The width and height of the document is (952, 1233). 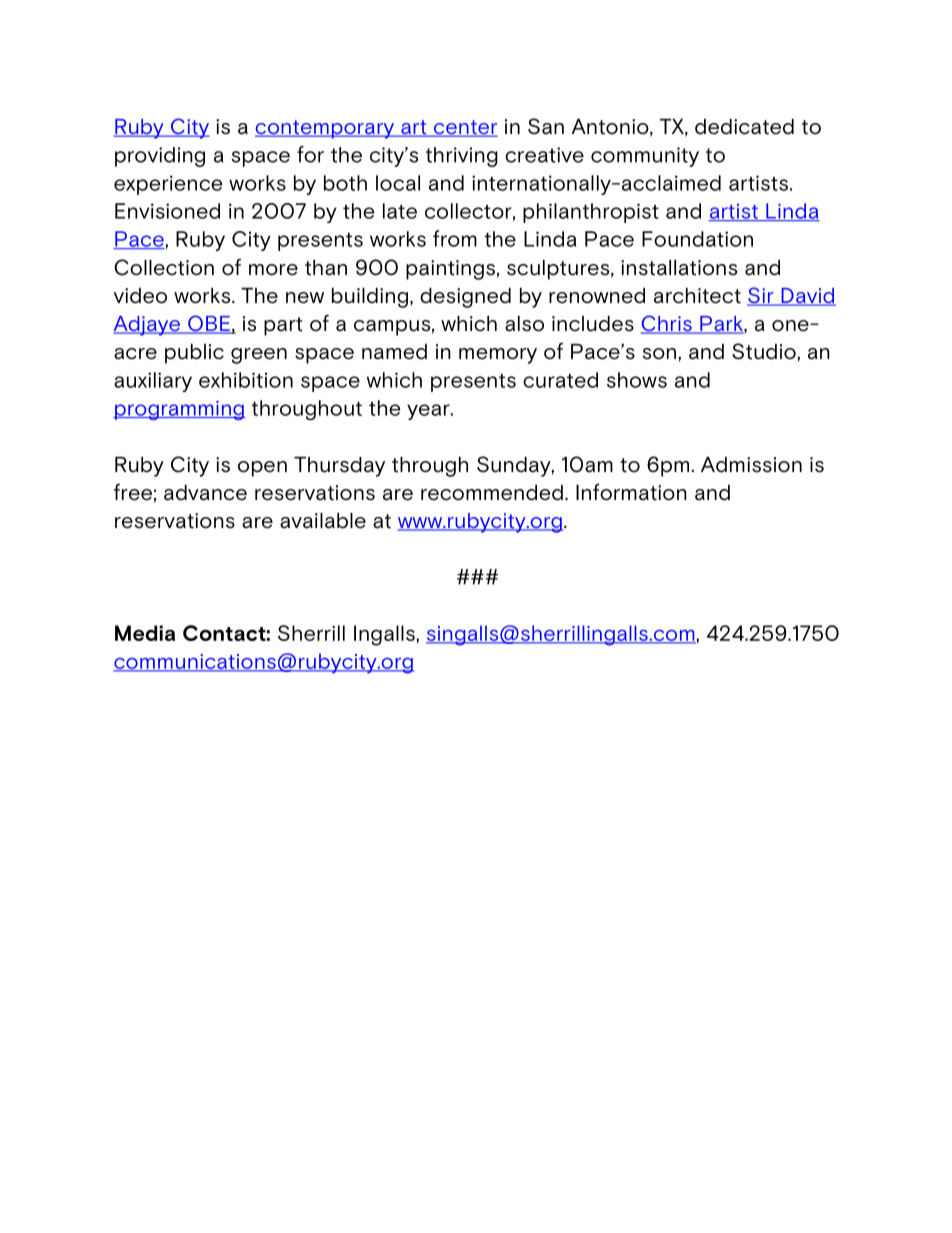 What do you see at coordinates (465, 128) in the document?
I see `center` at bounding box center [465, 128].
